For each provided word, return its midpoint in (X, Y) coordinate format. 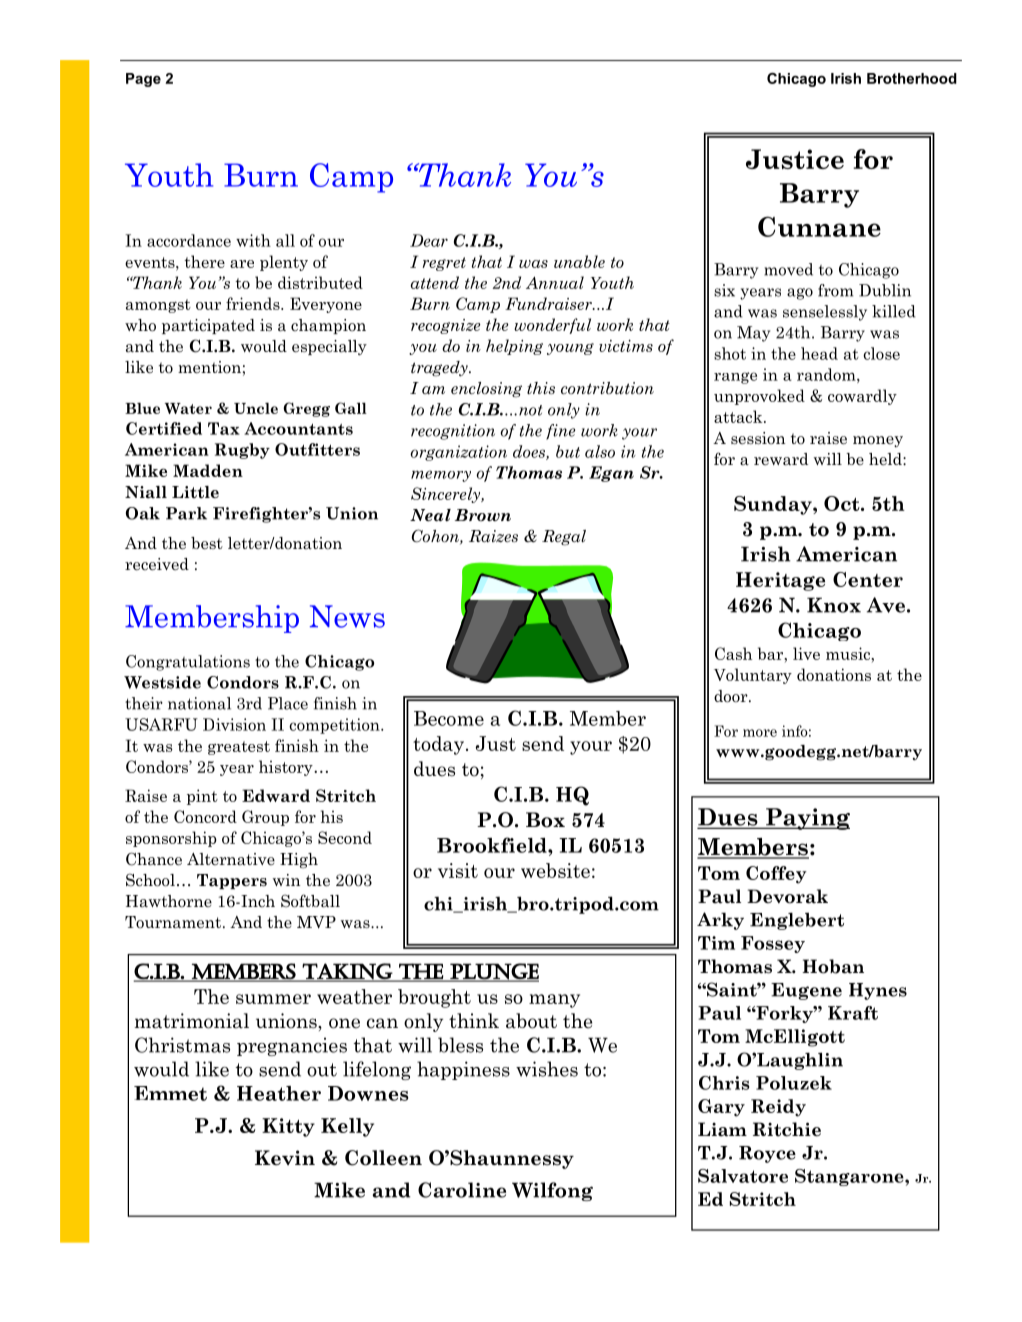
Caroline (462, 1190)
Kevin (285, 1158)
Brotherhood (912, 78)
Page (143, 80)
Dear (429, 240)
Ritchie (787, 1129)
